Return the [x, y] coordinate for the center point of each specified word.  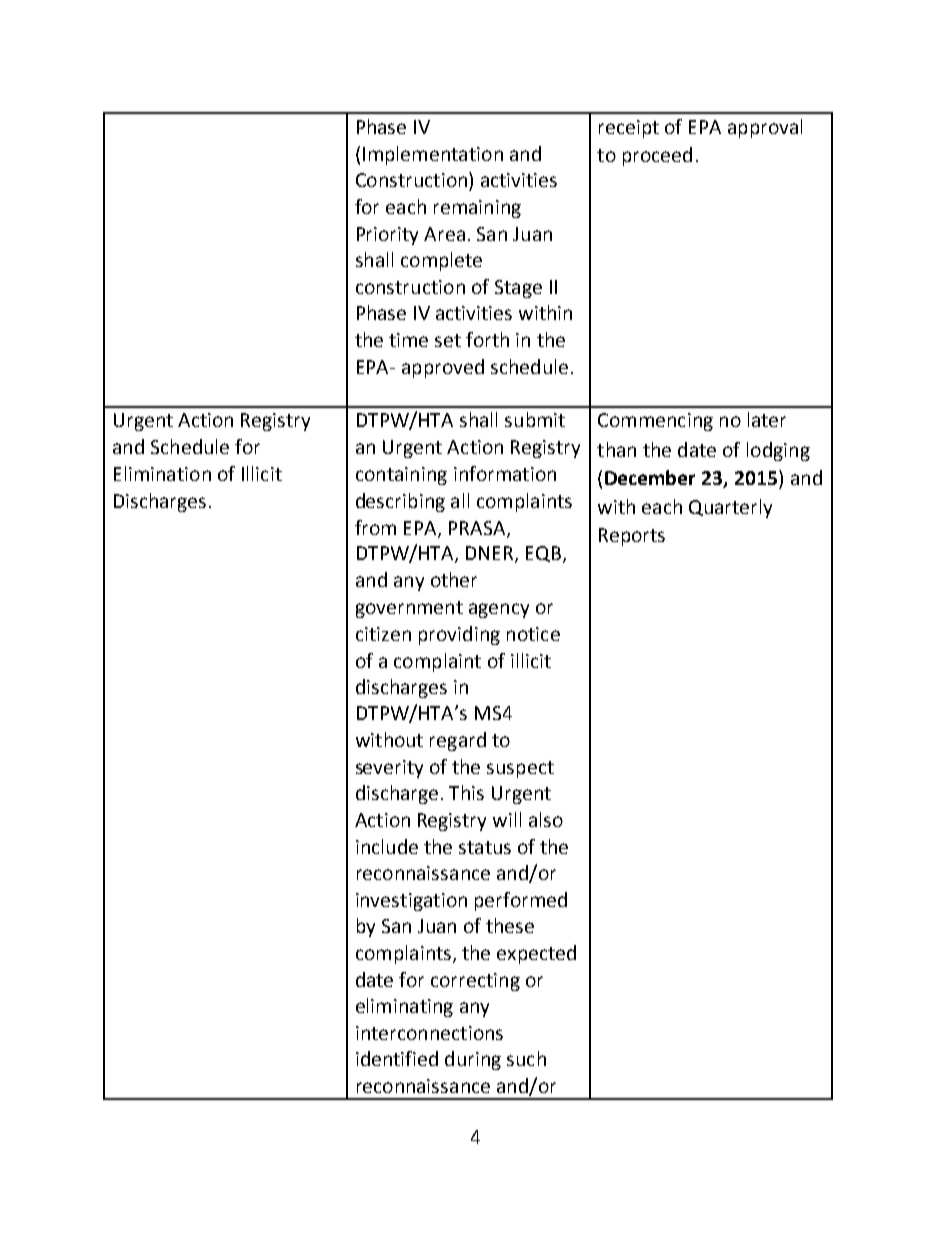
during [473, 1060]
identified [397, 1058]
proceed [657, 156]
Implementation [433, 155]
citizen [383, 634]
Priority [387, 236]
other [454, 579]
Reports [632, 537]
